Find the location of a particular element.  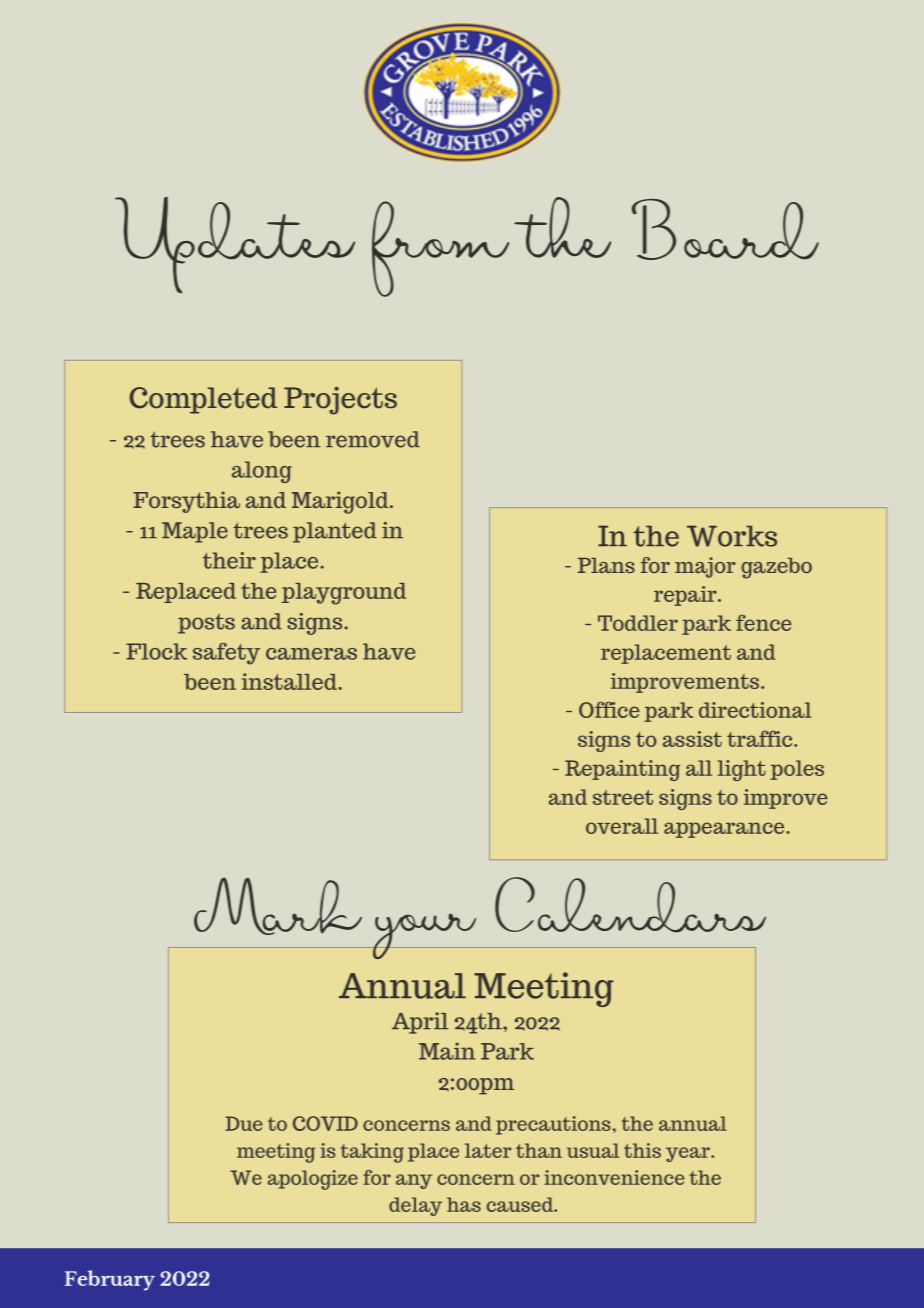

has is located at coordinates (464, 1204).
